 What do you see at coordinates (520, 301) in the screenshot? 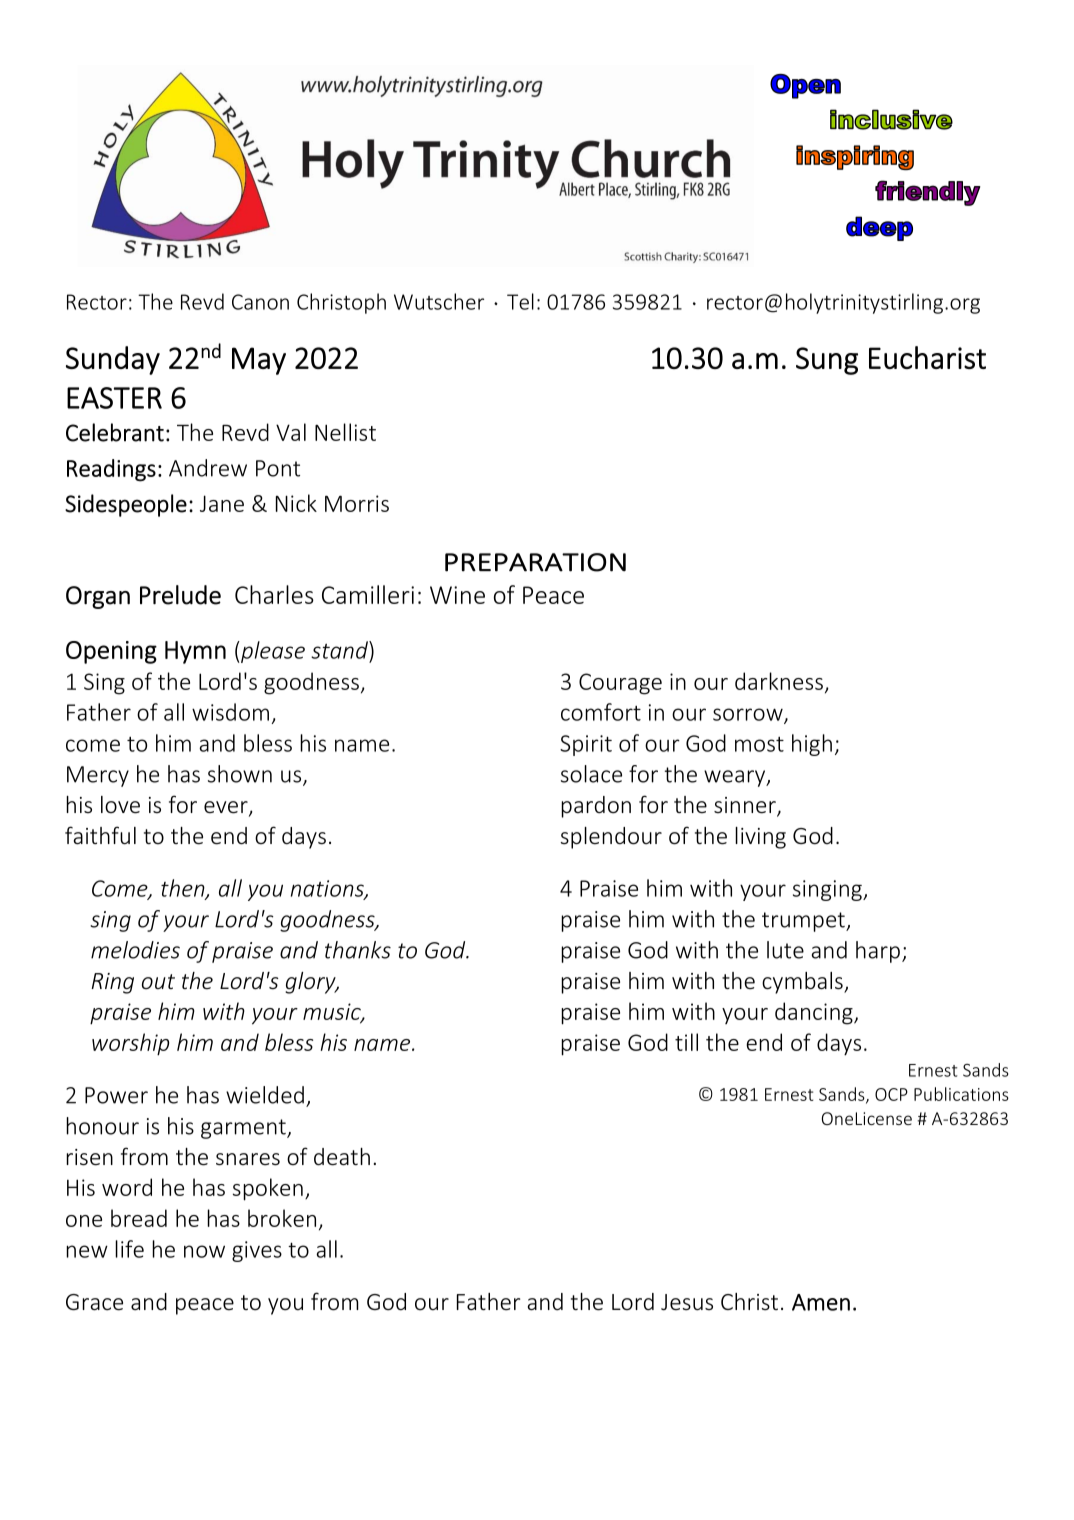
I see `Tel` at bounding box center [520, 301].
